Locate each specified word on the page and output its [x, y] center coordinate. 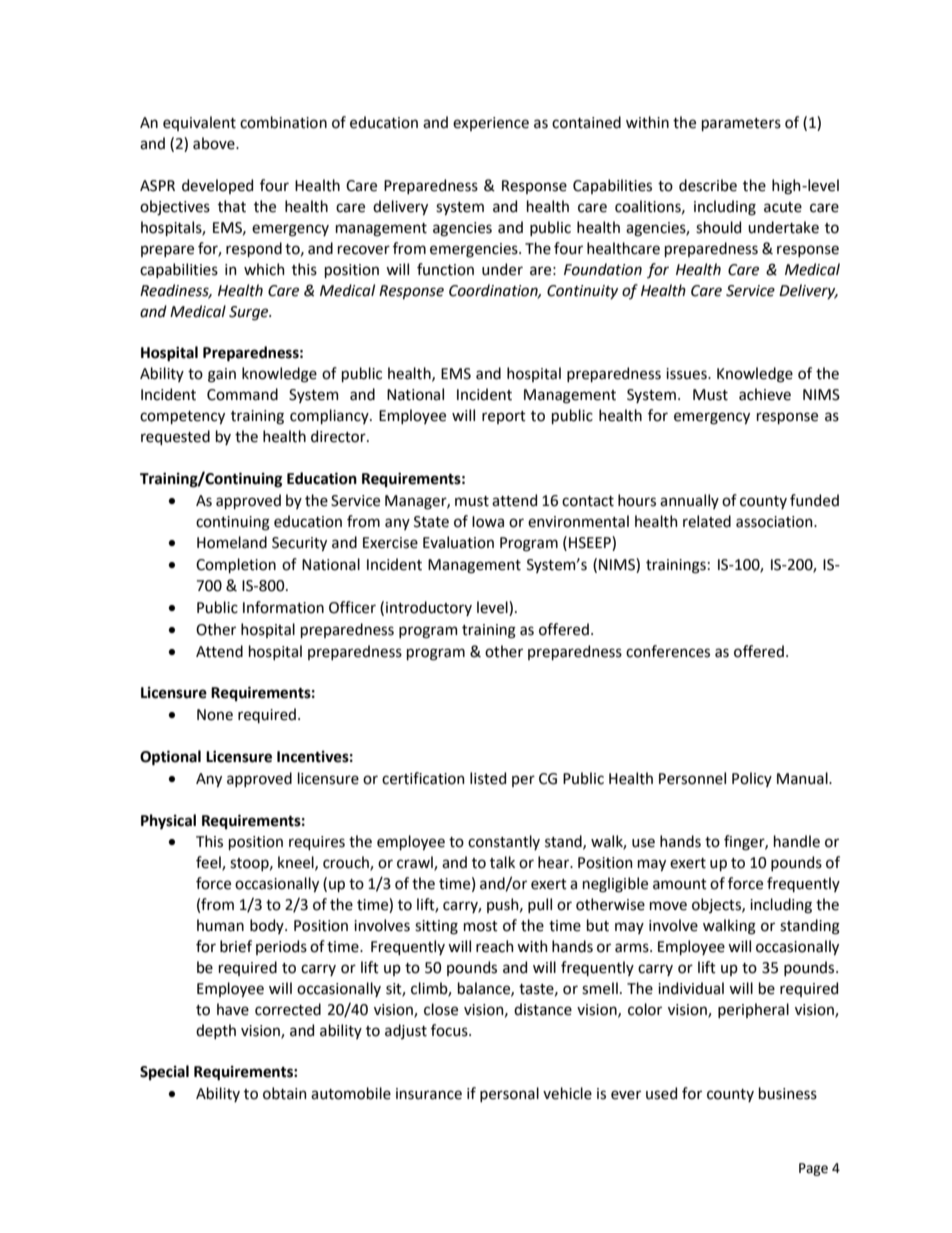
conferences [668, 651]
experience [491, 124]
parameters [741, 124]
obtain [285, 1093]
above [215, 143]
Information [283, 607]
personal [509, 1094]
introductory [429, 608]
